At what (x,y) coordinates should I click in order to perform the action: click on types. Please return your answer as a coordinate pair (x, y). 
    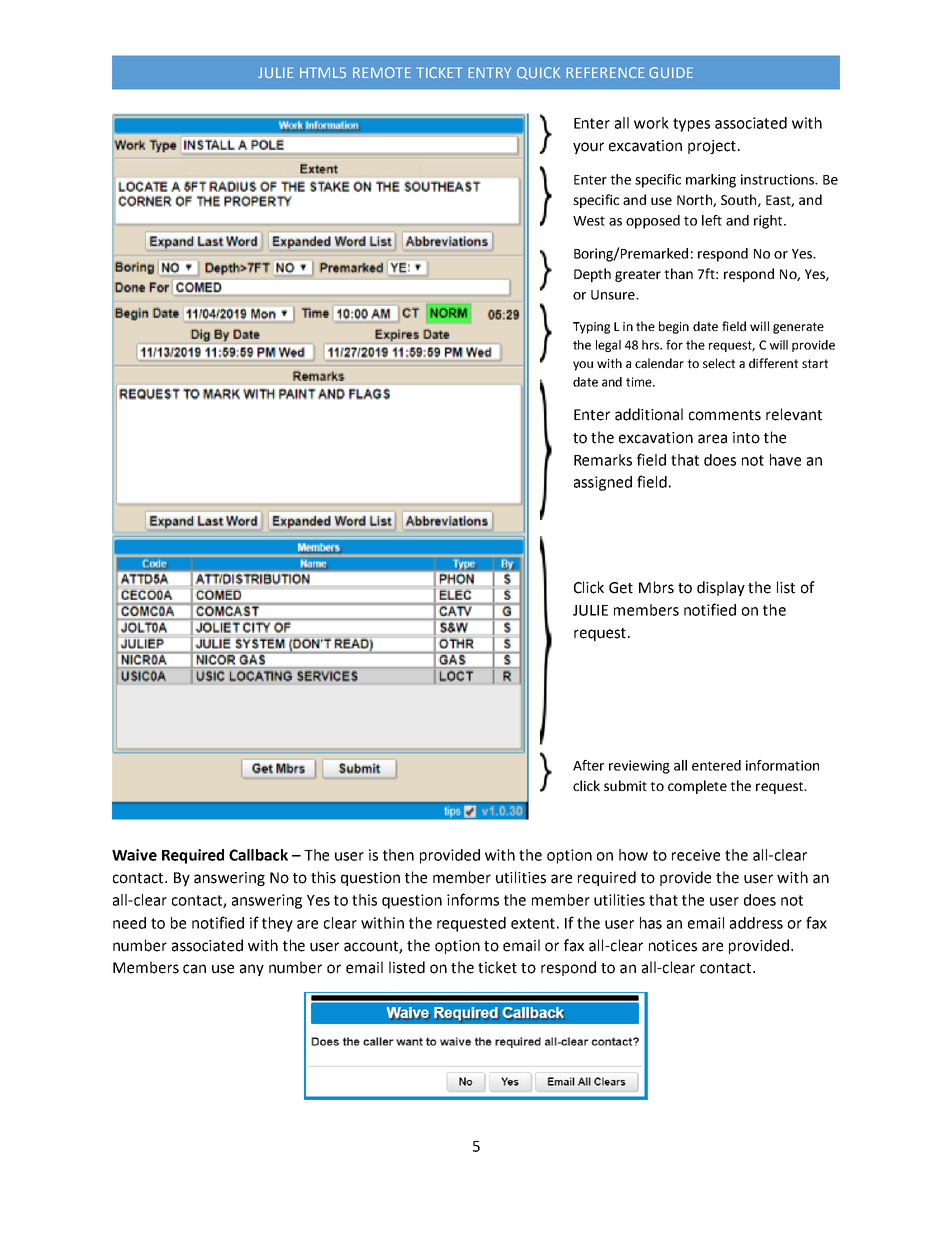
    Looking at the image, I should click on (691, 125).
